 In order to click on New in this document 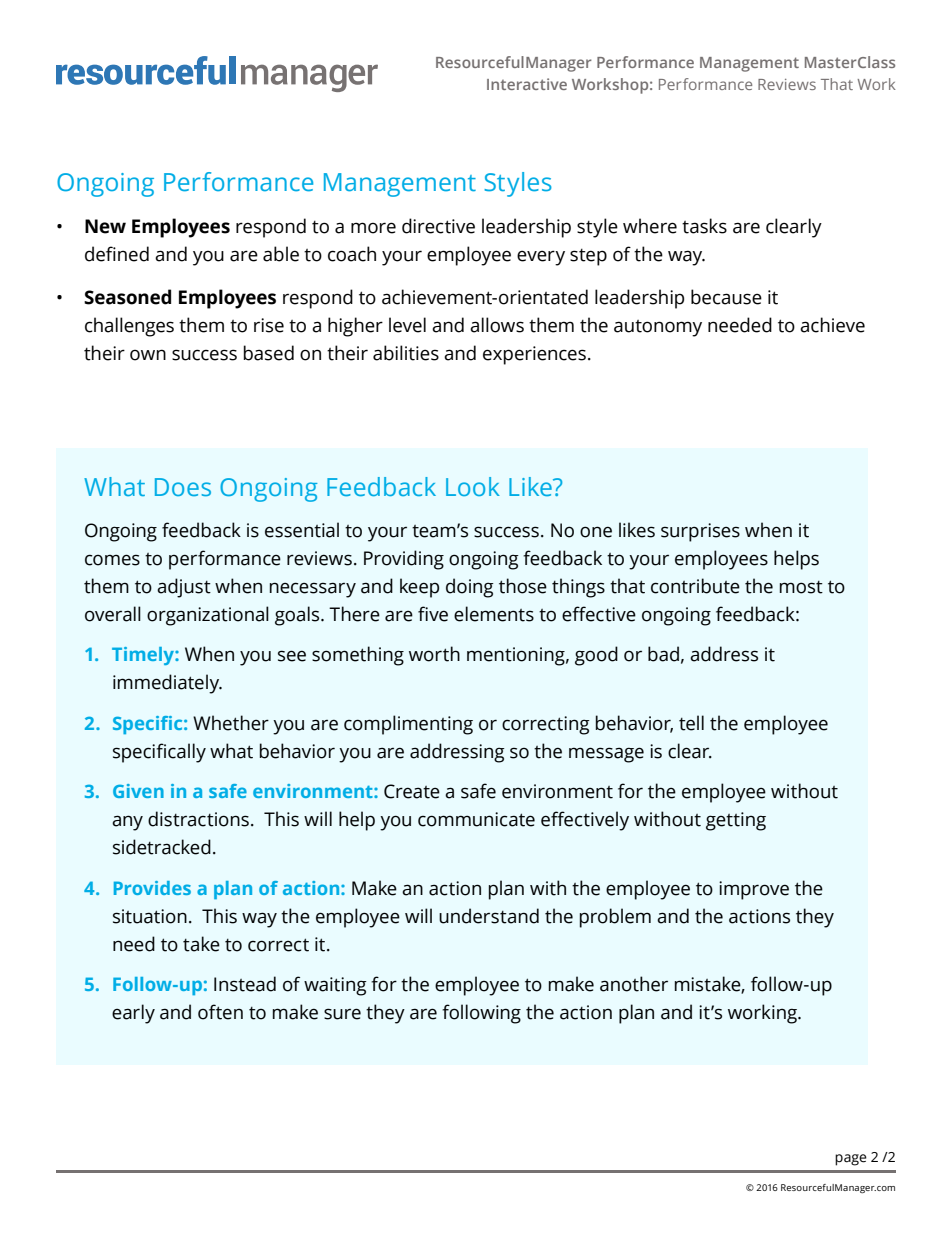, I will do `click(105, 226)`.
